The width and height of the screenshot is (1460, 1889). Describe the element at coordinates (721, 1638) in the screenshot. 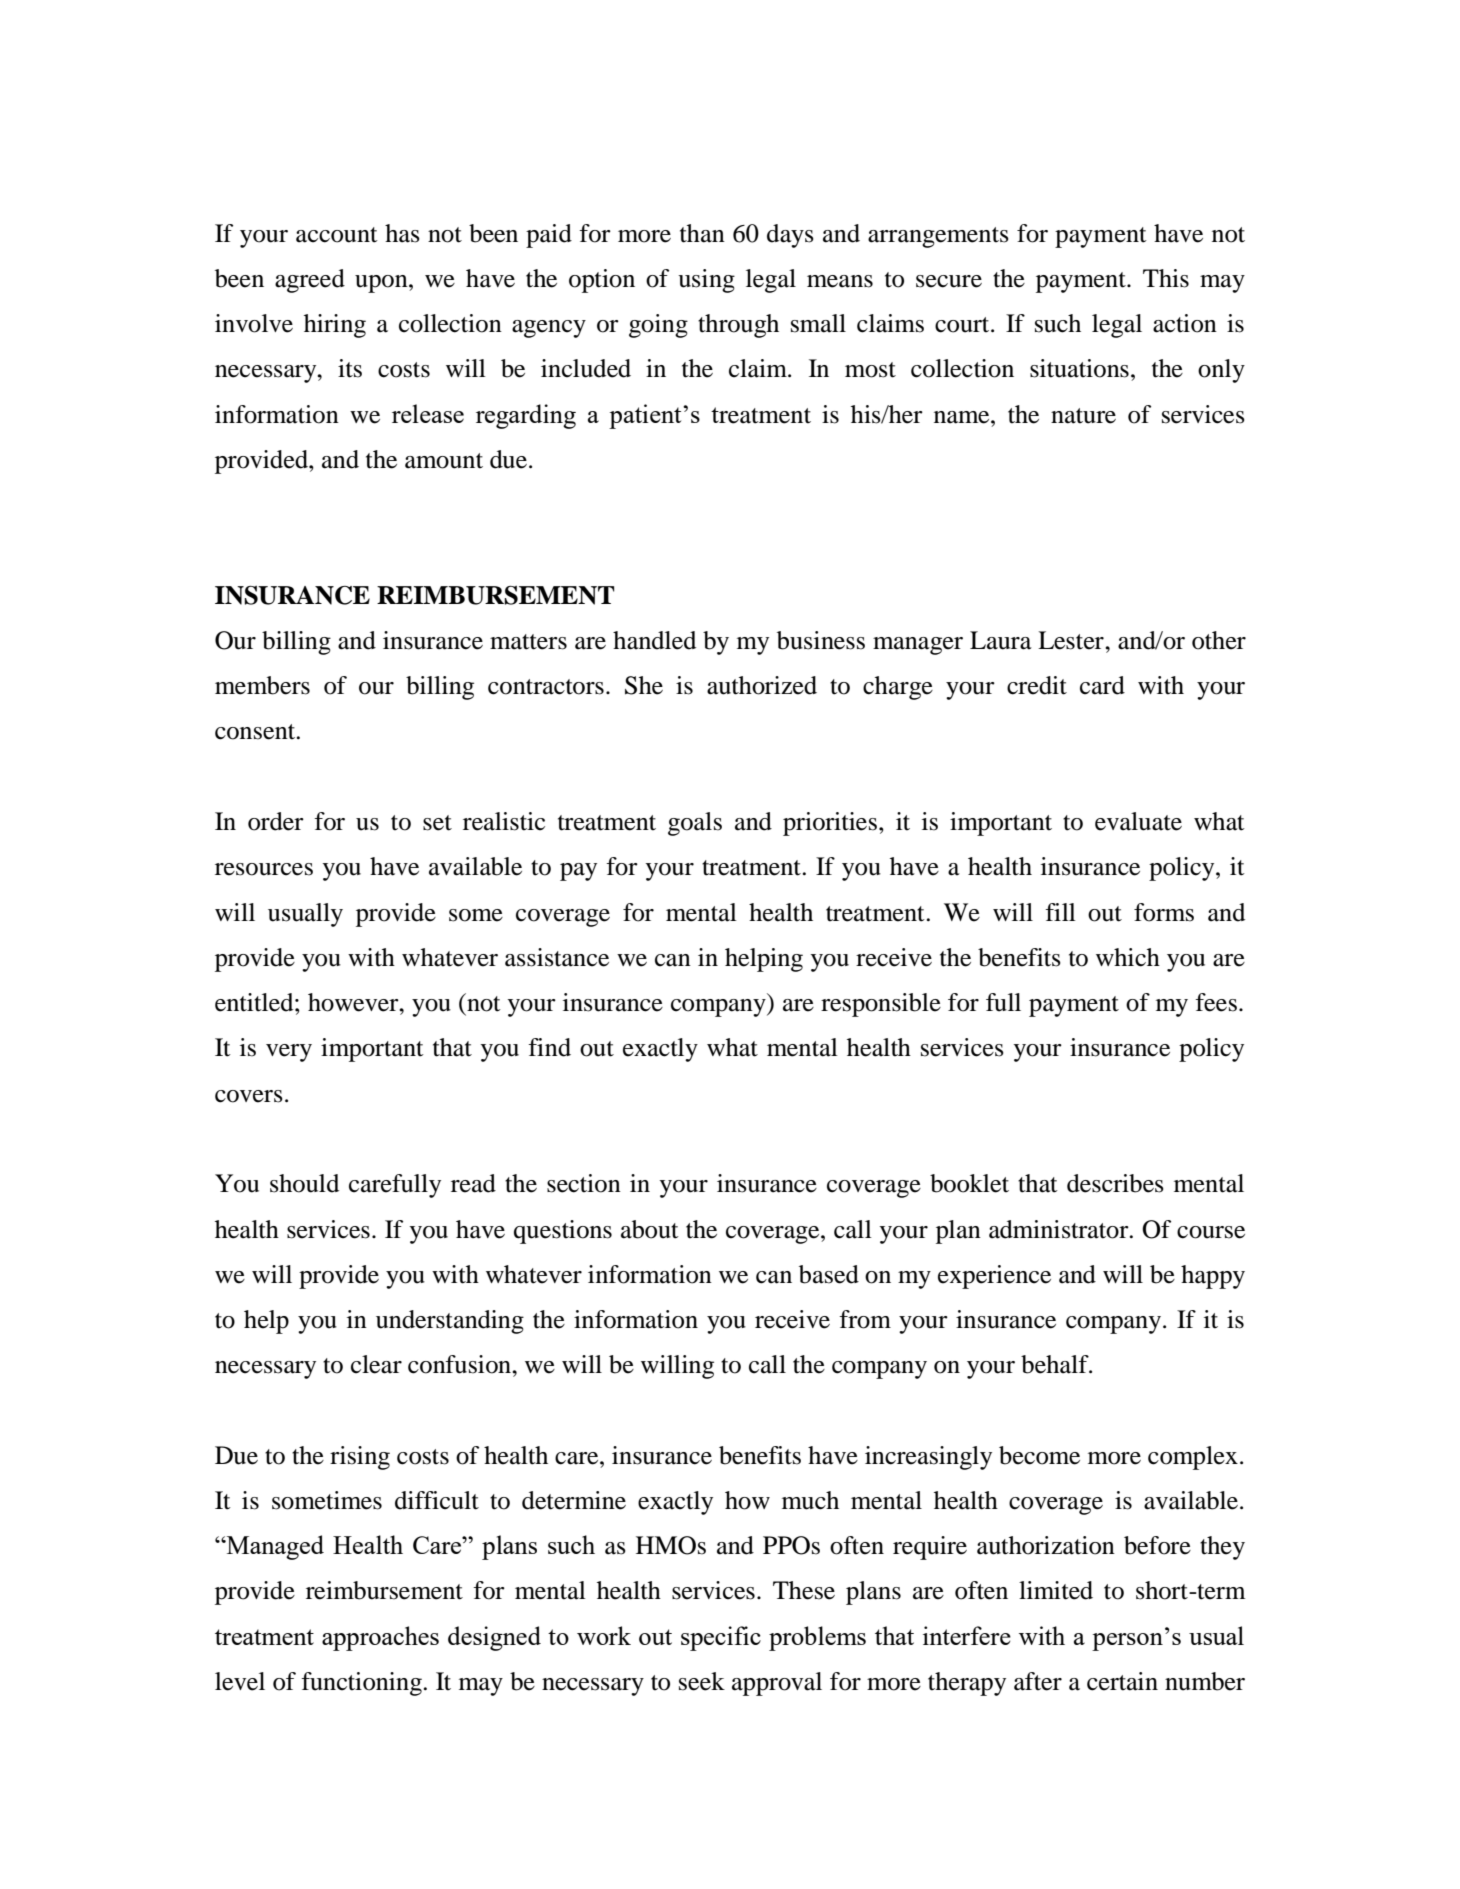

I see `specific` at that location.
